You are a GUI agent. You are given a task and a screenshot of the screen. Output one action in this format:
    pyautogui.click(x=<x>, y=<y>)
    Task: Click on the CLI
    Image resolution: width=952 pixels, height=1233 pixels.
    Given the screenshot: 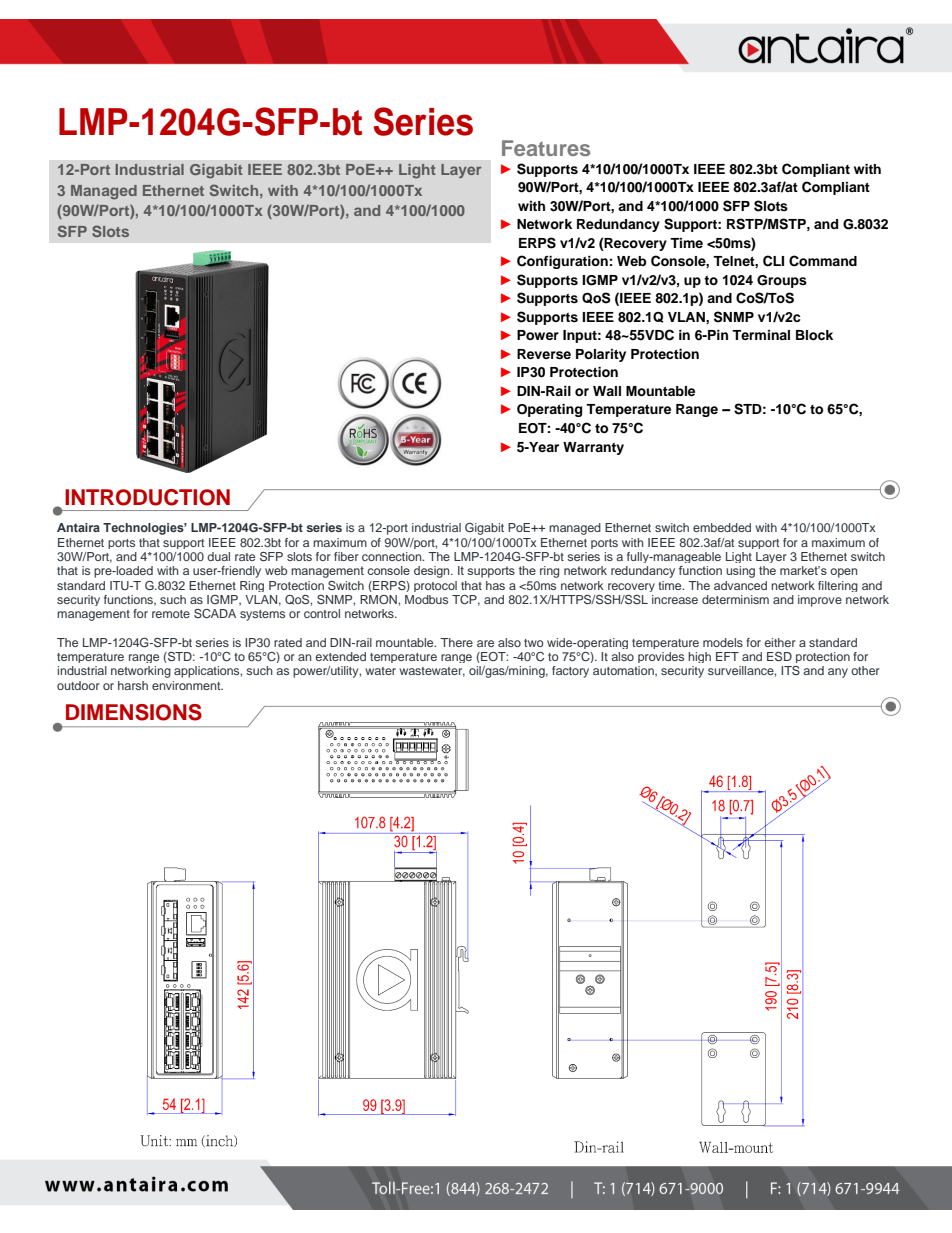 What is the action you would take?
    pyautogui.click(x=773, y=261)
